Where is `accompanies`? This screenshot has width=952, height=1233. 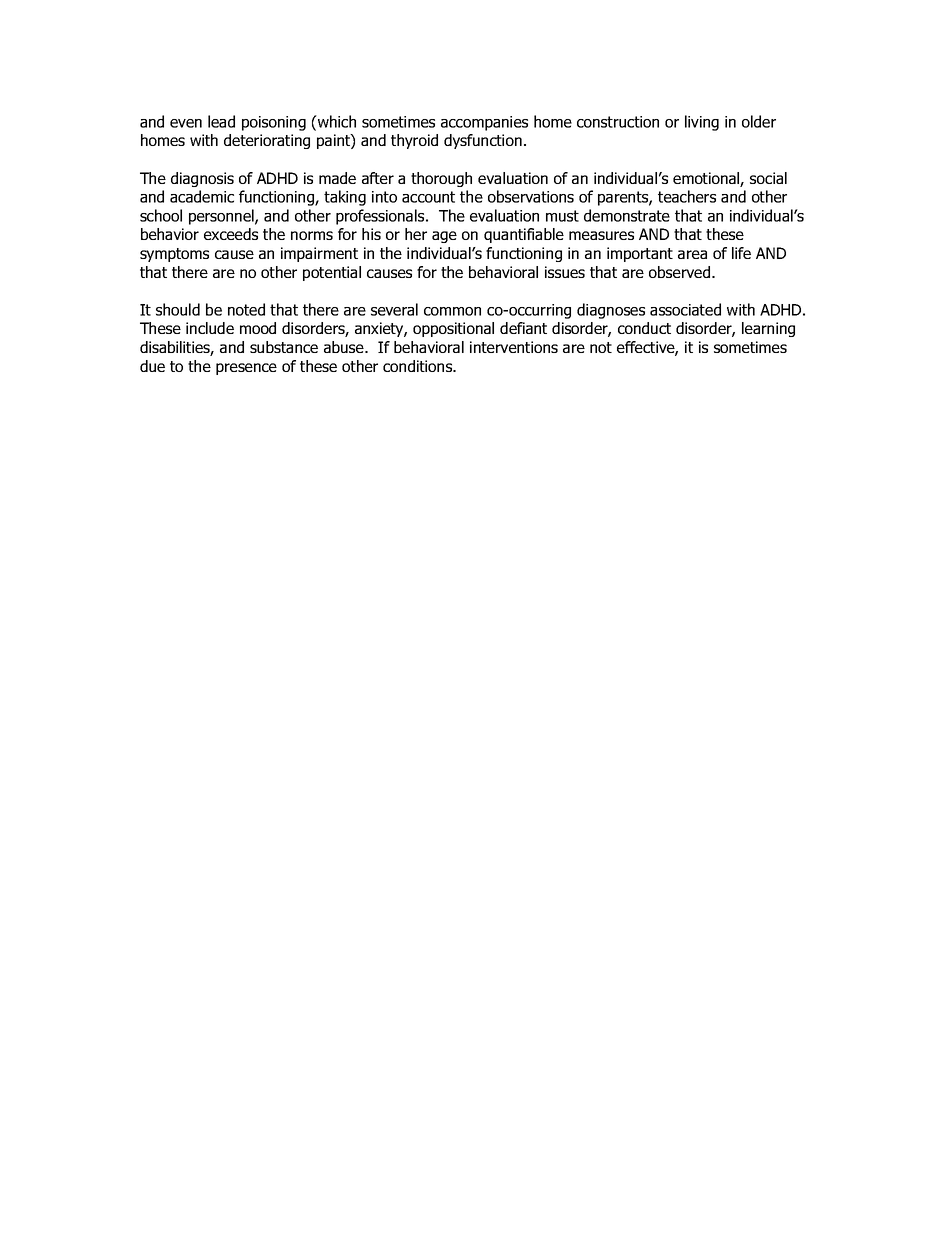 accompanies is located at coordinates (484, 123).
